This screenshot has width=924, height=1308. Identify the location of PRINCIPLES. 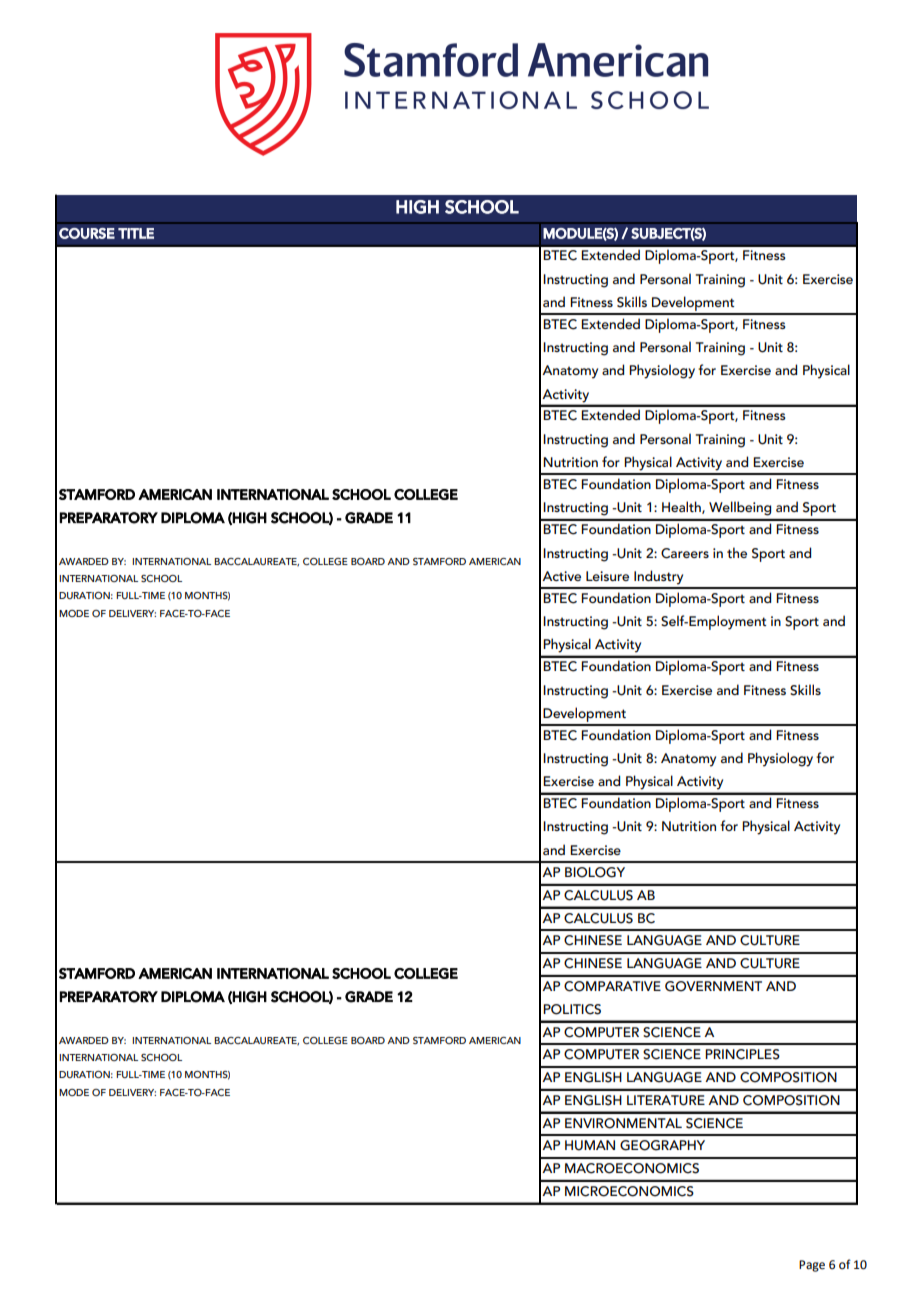
(742, 1054).
